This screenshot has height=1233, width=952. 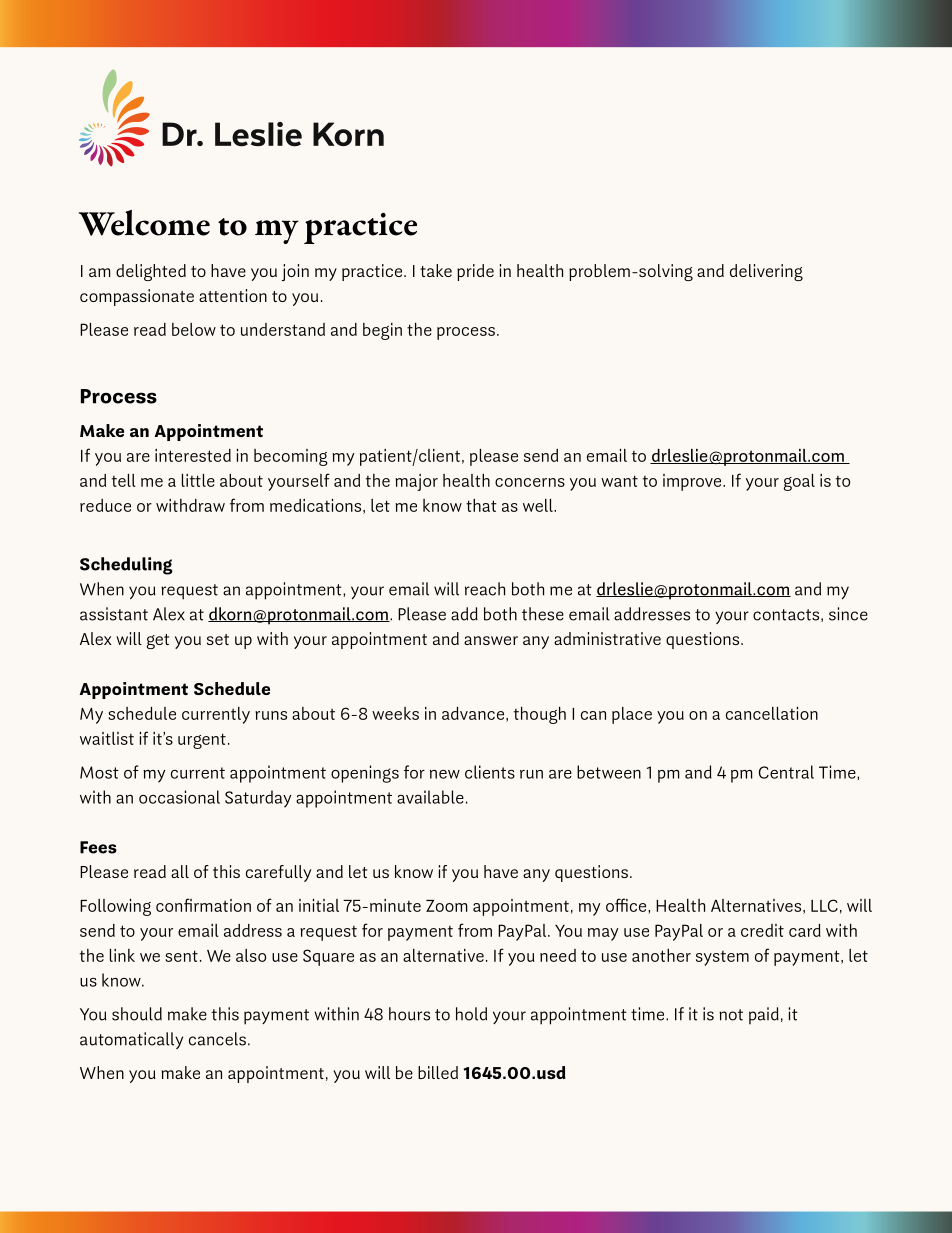 What do you see at coordinates (475, 272) in the screenshot?
I see `pride` at bounding box center [475, 272].
